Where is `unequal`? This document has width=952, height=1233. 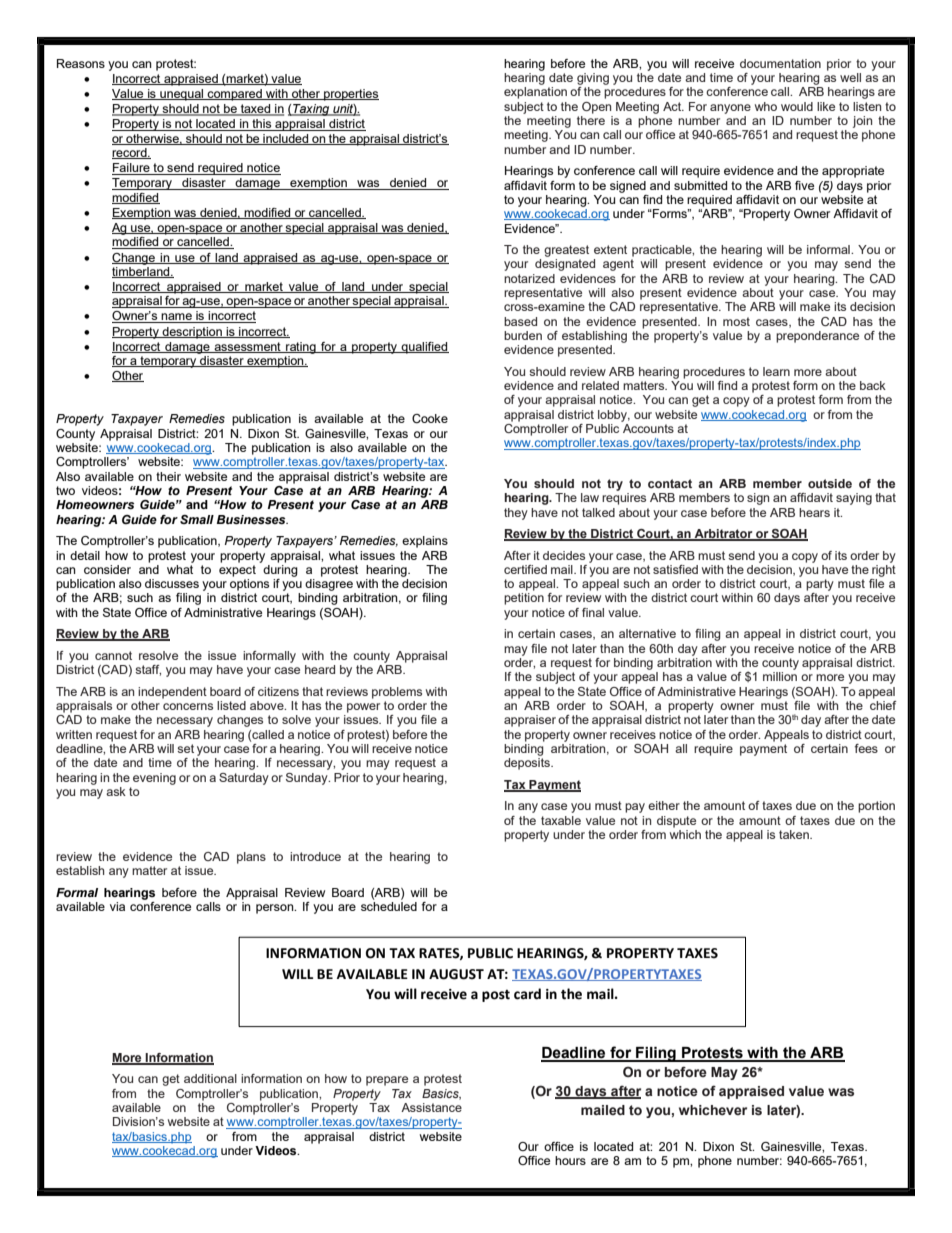
unequal is located at coordinates (182, 95).
